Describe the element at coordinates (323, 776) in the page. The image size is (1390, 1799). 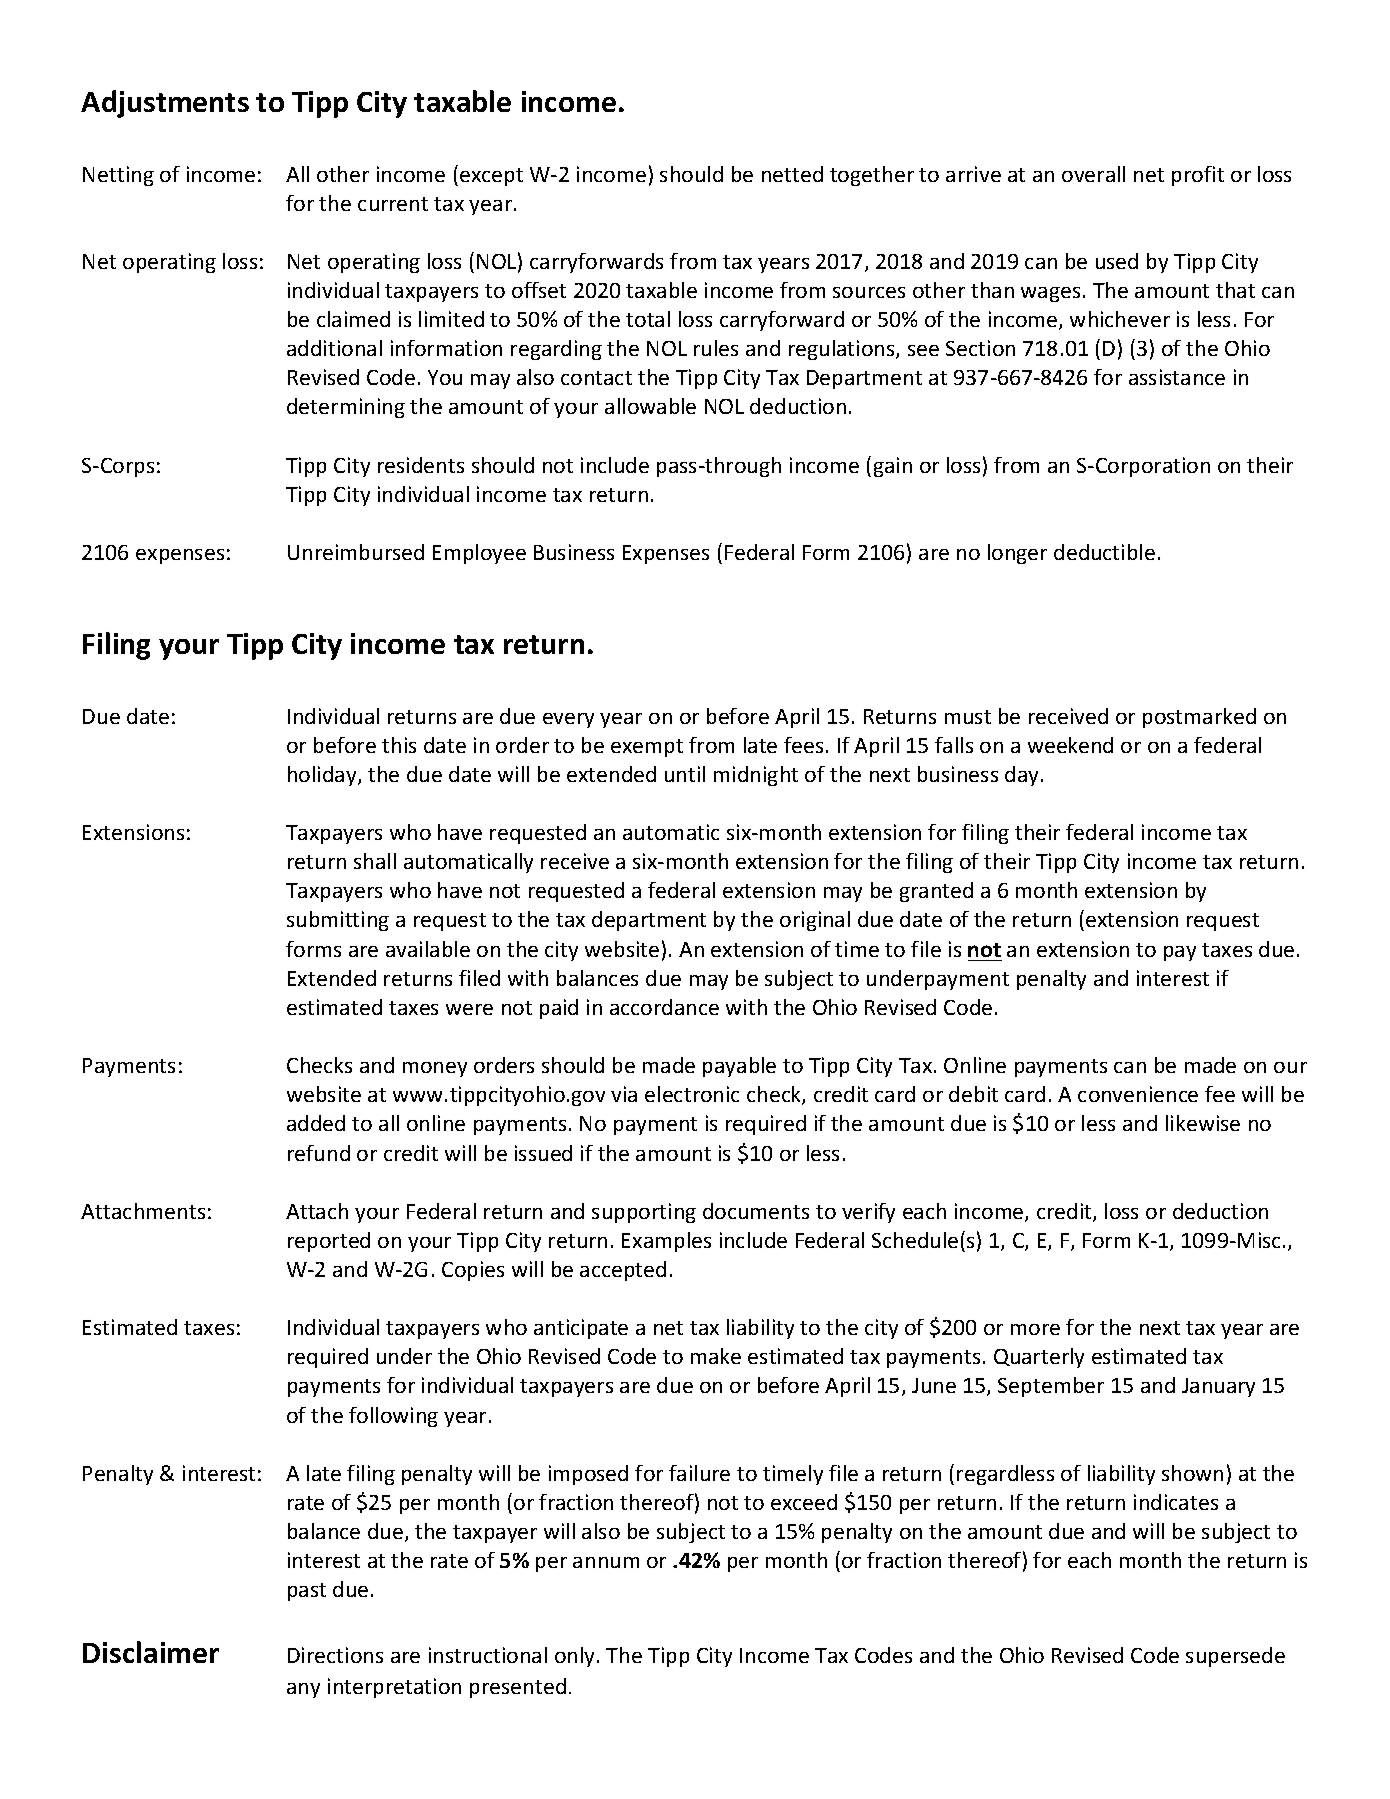
I see `holiday` at that location.
